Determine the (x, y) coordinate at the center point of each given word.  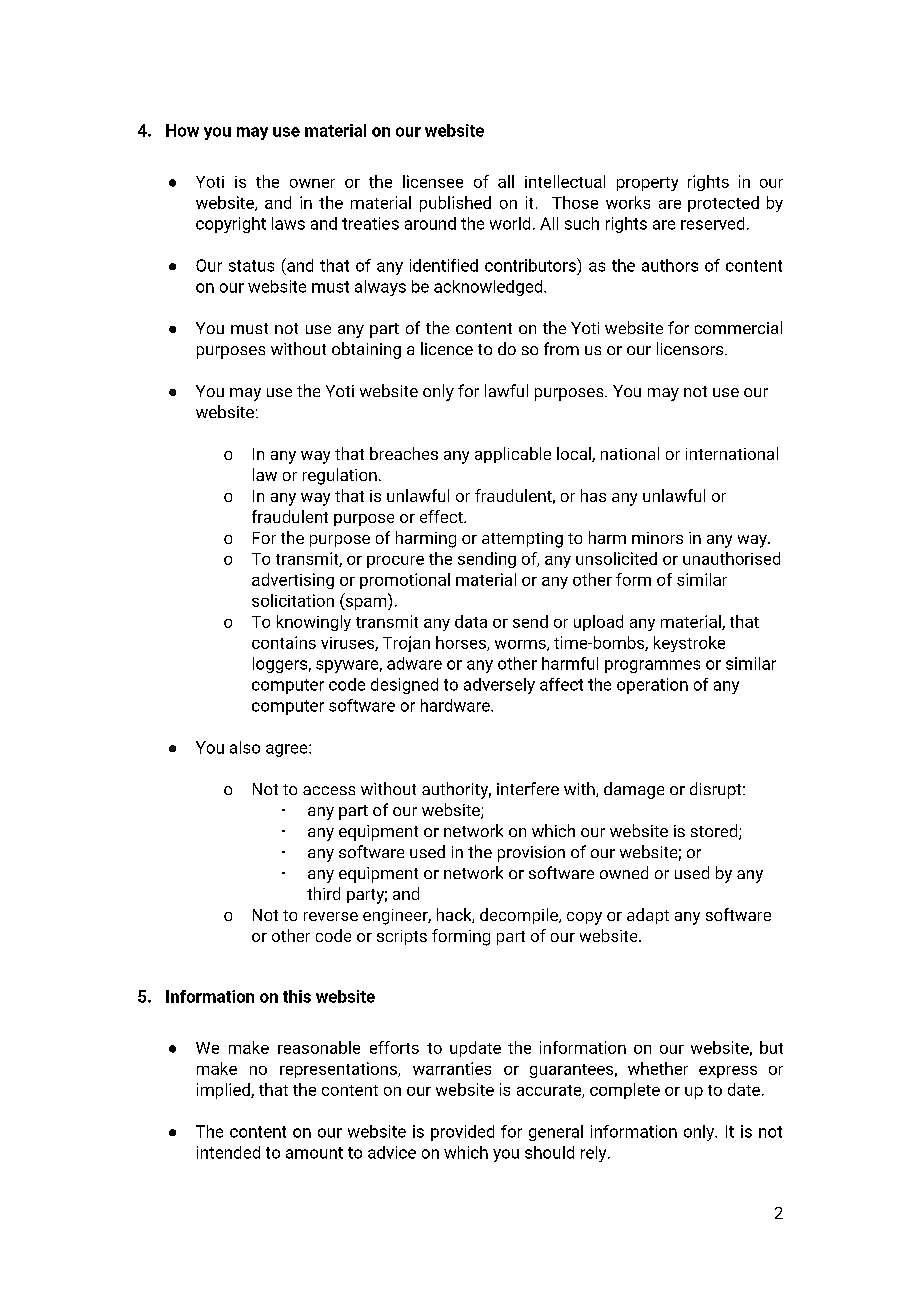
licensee (433, 181)
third (323, 893)
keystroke (689, 644)
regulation (340, 476)
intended (228, 1152)
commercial (738, 327)
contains (284, 642)
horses (462, 643)
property (647, 184)
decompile (520, 916)
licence (447, 348)
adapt (648, 916)
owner (312, 183)
